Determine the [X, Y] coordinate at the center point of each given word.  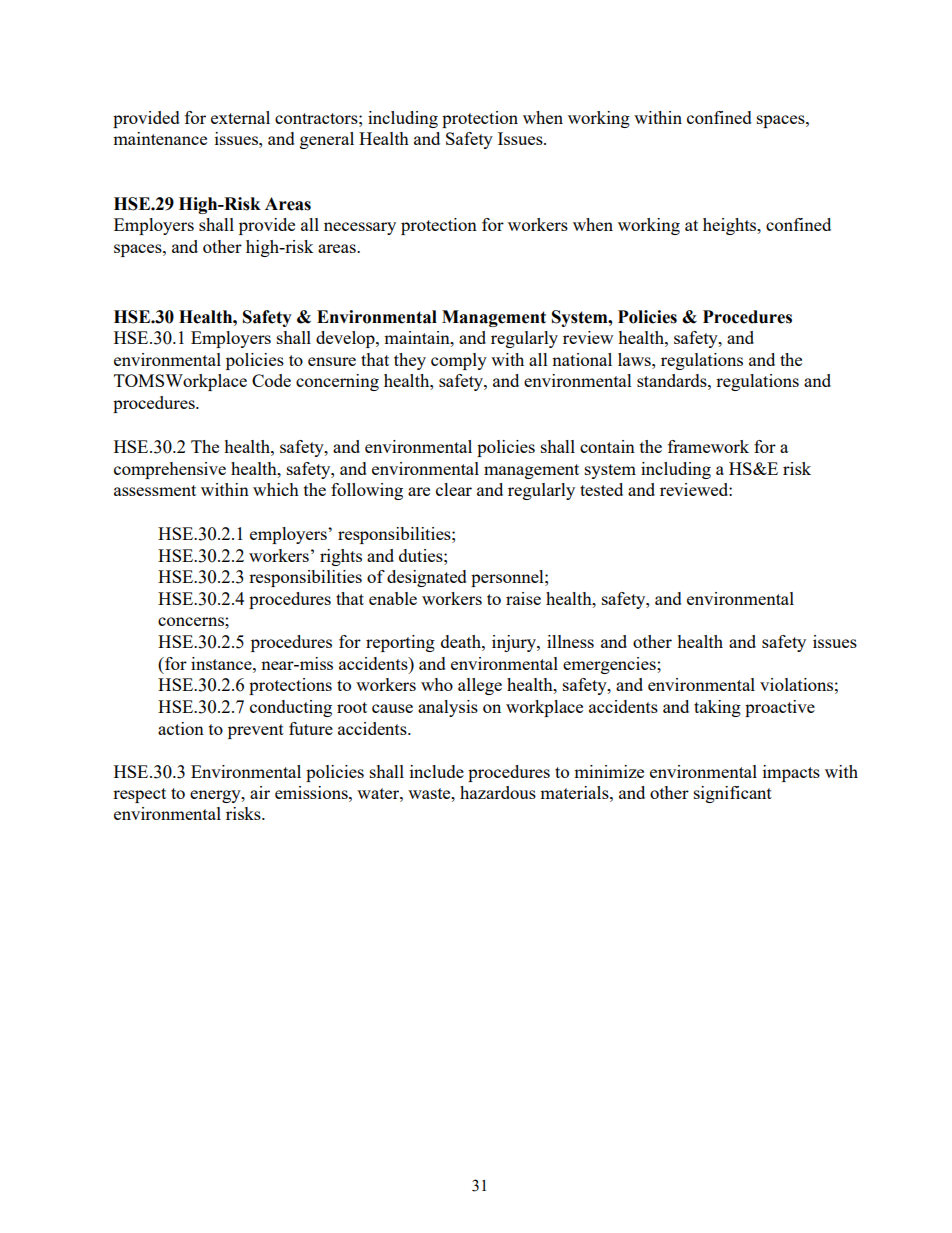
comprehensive [170, 470]
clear [454, 489]
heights [731, 226]
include [437, 771]
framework [708, 446]
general [327, 140]
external [240, 117]
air [260, 792]
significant [733, 794]
